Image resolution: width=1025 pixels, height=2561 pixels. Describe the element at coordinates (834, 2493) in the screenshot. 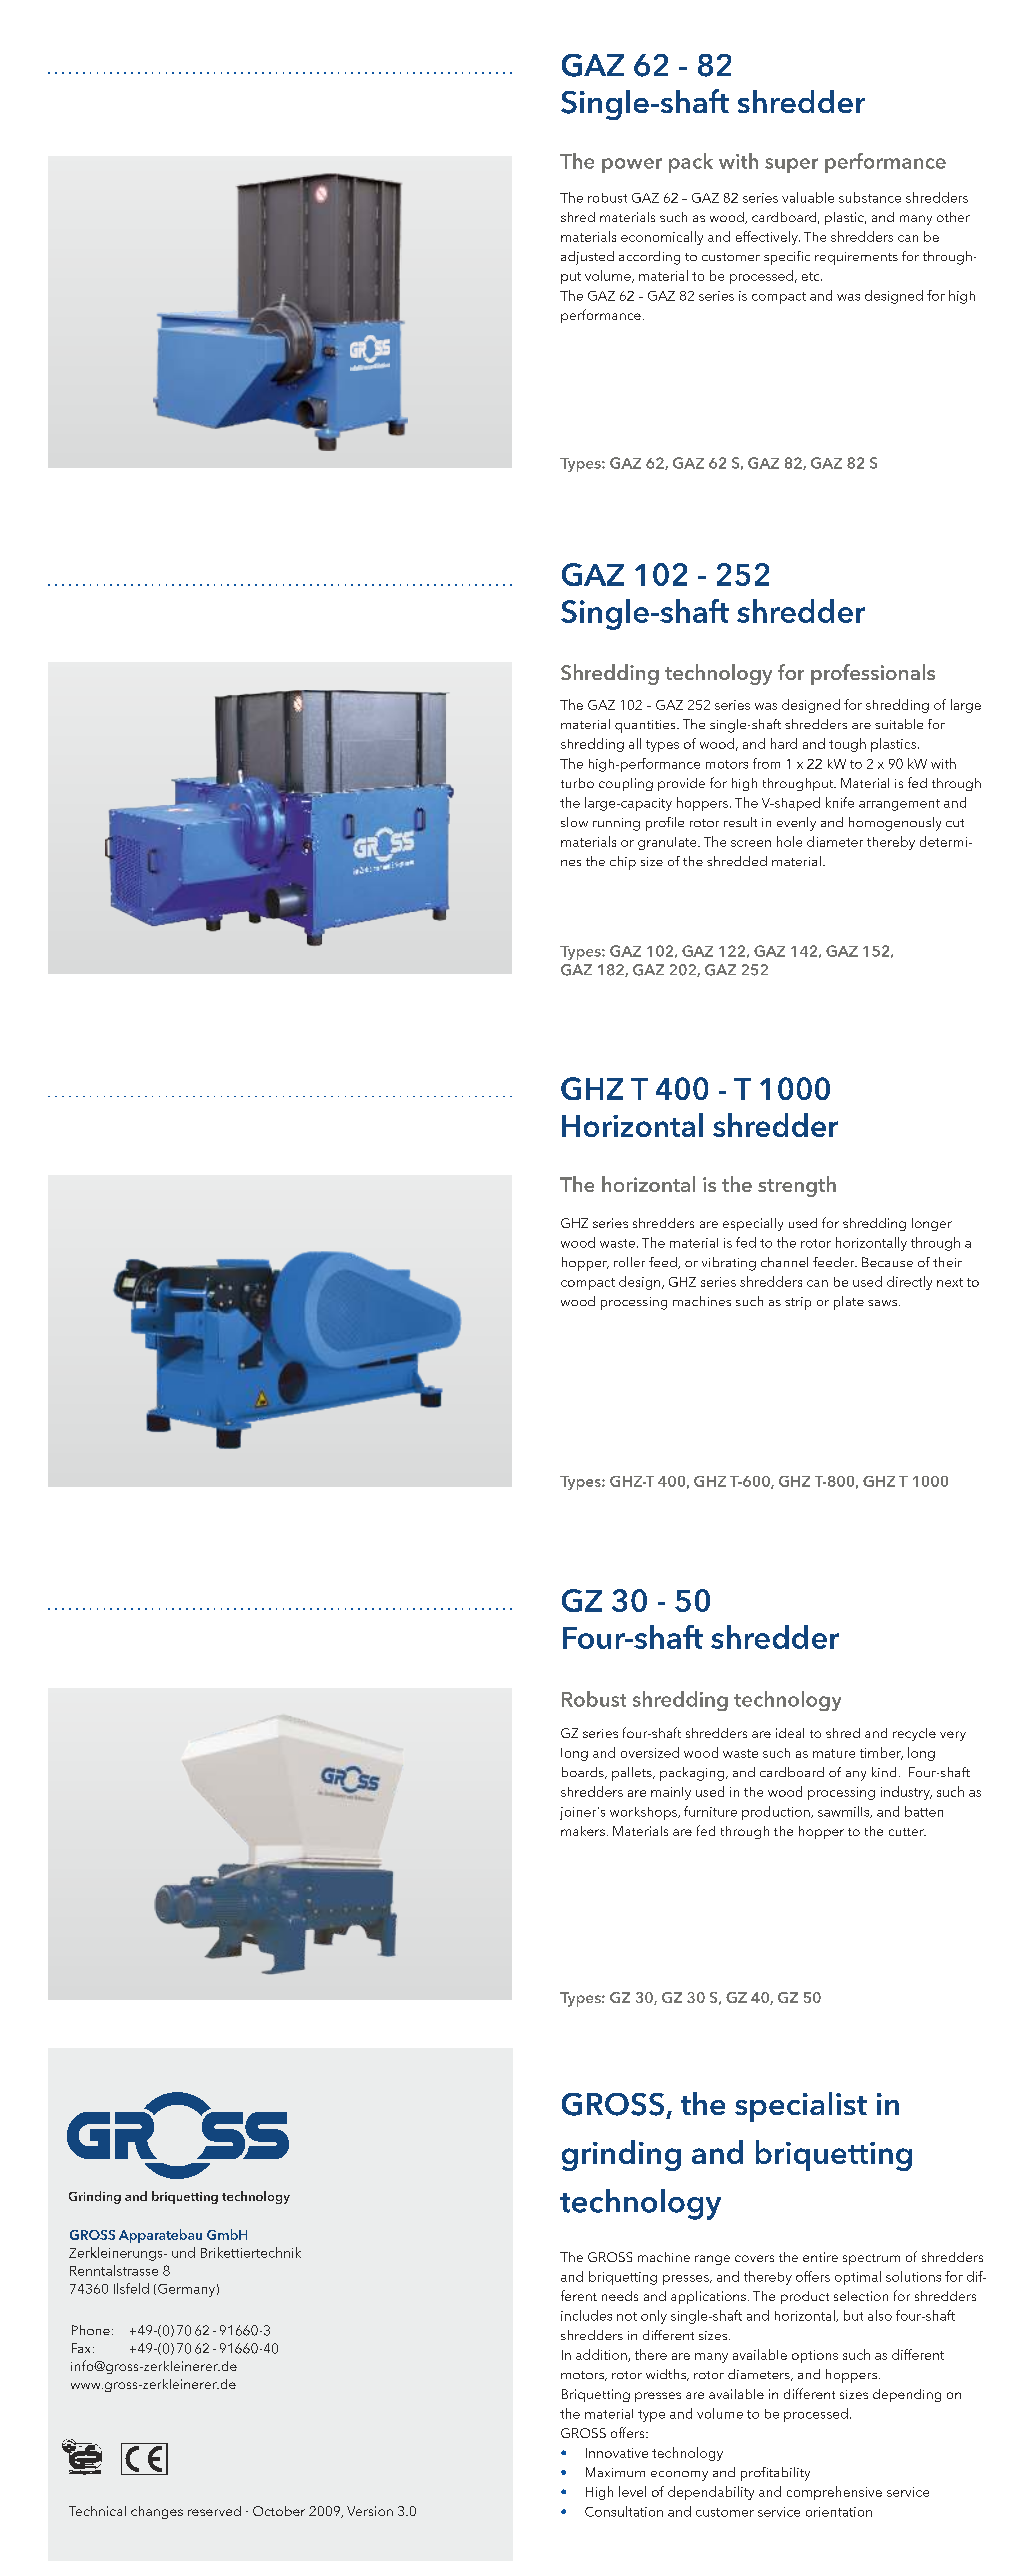

I see `comprehensive` at that location.
